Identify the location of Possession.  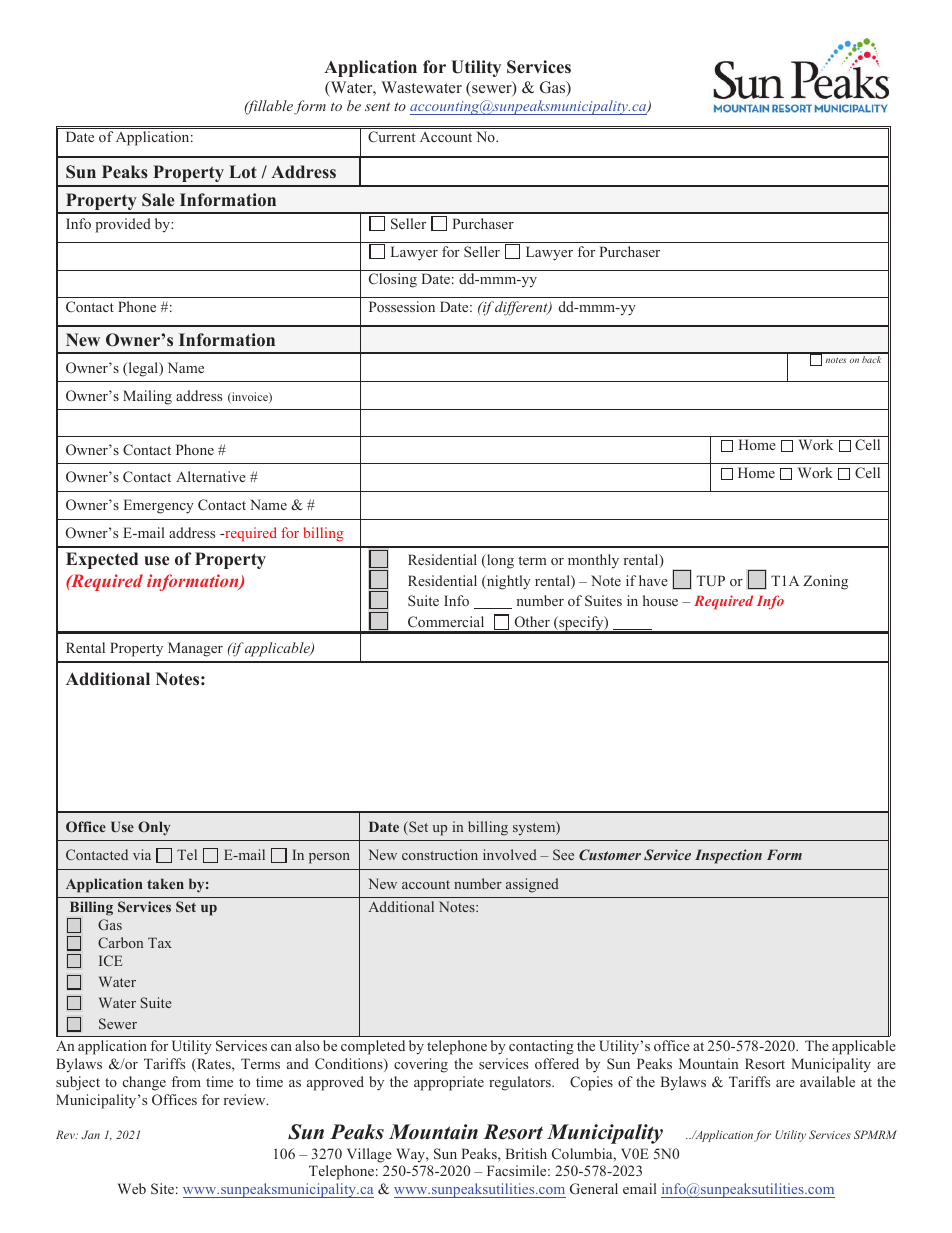
(402, 306).
